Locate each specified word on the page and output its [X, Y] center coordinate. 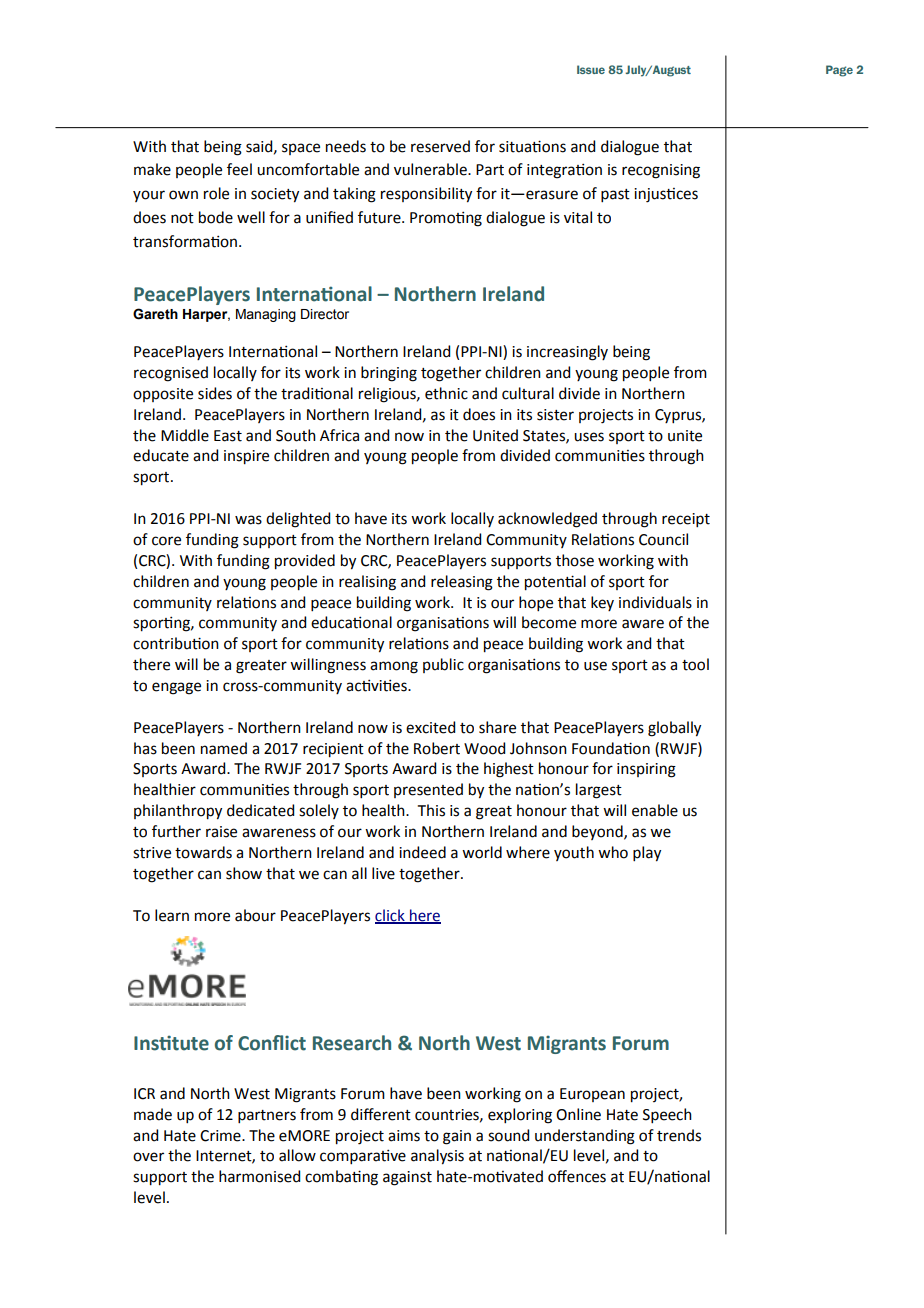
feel [239, 169]
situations [532, 146]
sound [508, 1135]
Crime [221, 1136]
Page [839, 71]
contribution [176, 643]
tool [695, 664]
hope [536, 603]
